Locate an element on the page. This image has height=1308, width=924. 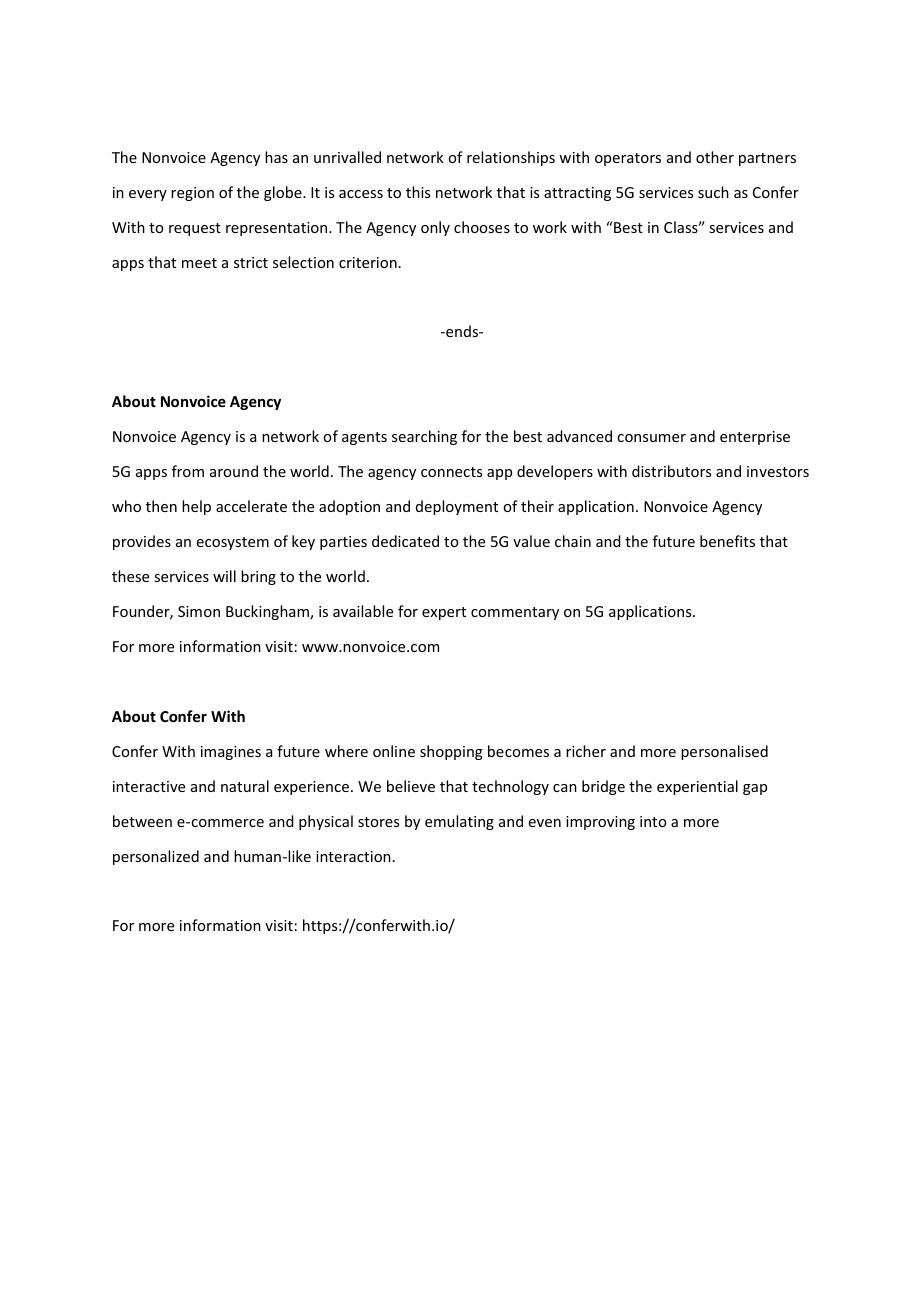
help is located at coordinates (196, 507).
